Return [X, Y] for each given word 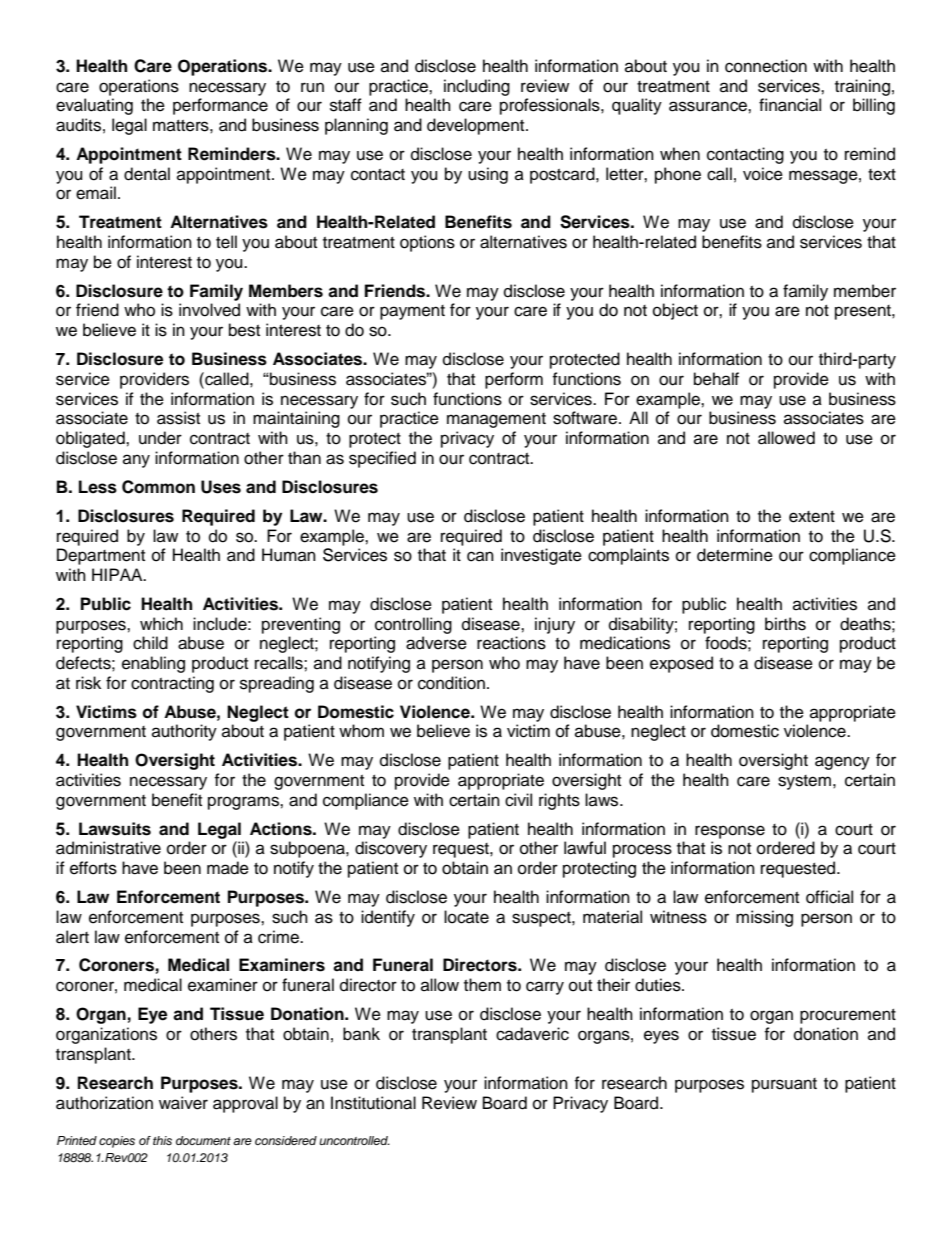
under [160, 438]
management [496, 420]
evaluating [94, 106]
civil [518, 800]
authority [184, 732]
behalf [716, 379]
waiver [183, 1103]
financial [790, 105]
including [477, 87]
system [804, 782]
